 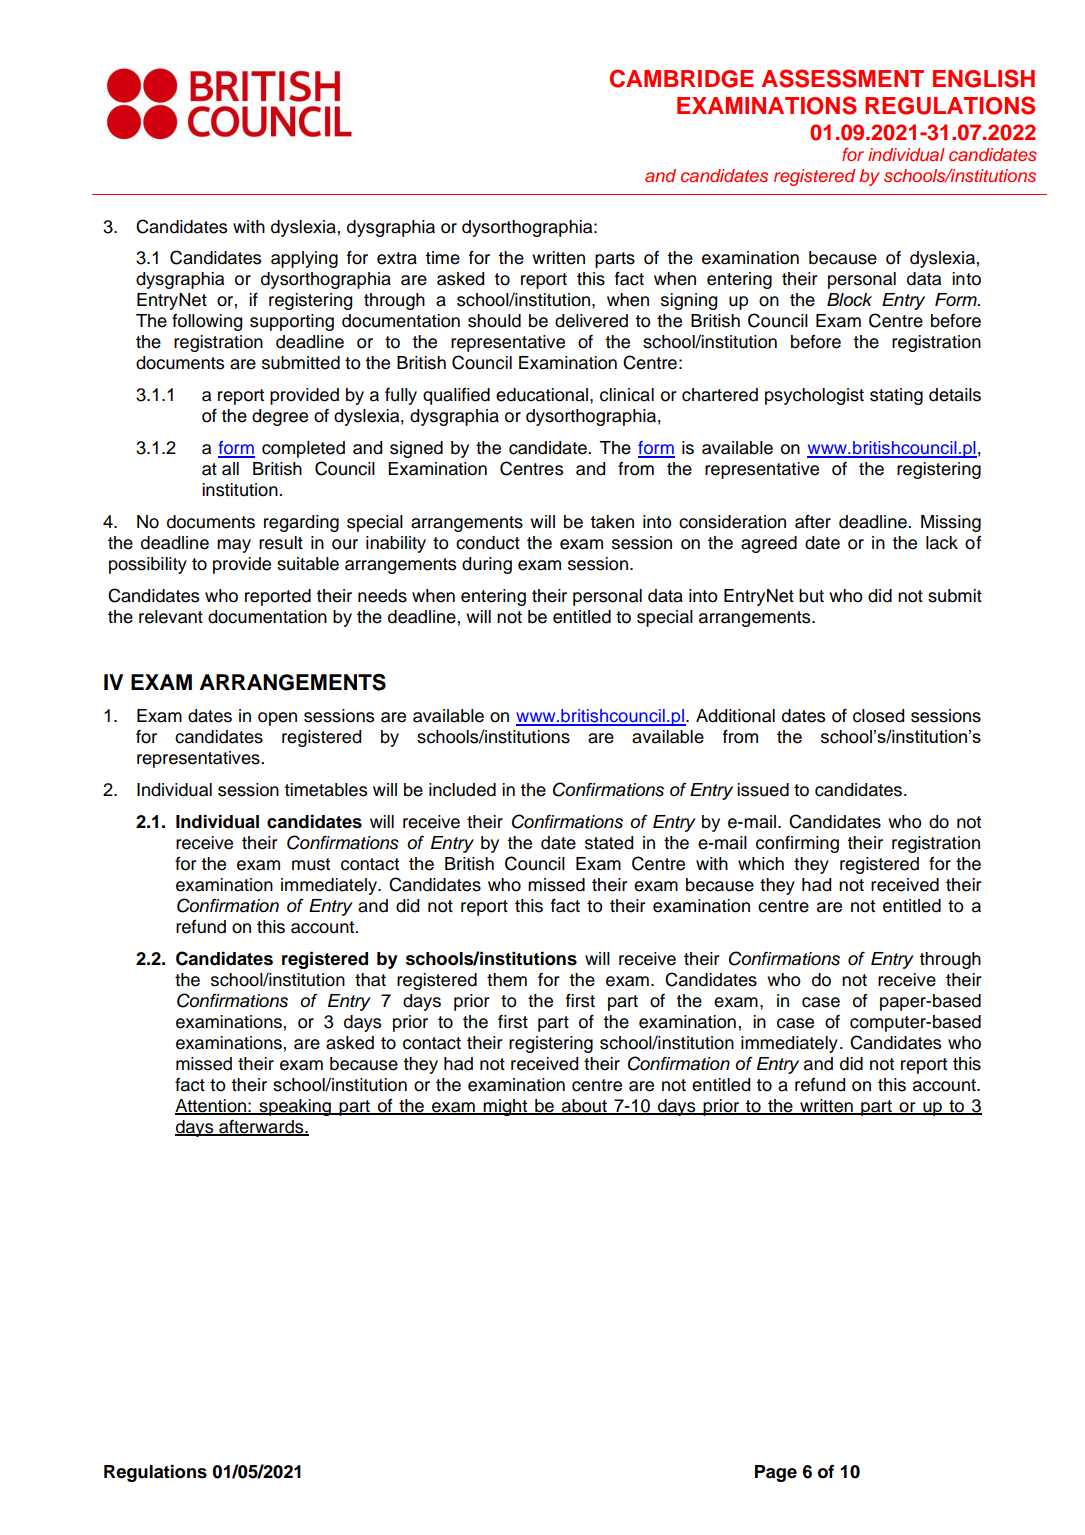 What do you see at coordinates (295, 1107) in the screenshot?
I see `speaking` at bounding box center [295, 1107].
